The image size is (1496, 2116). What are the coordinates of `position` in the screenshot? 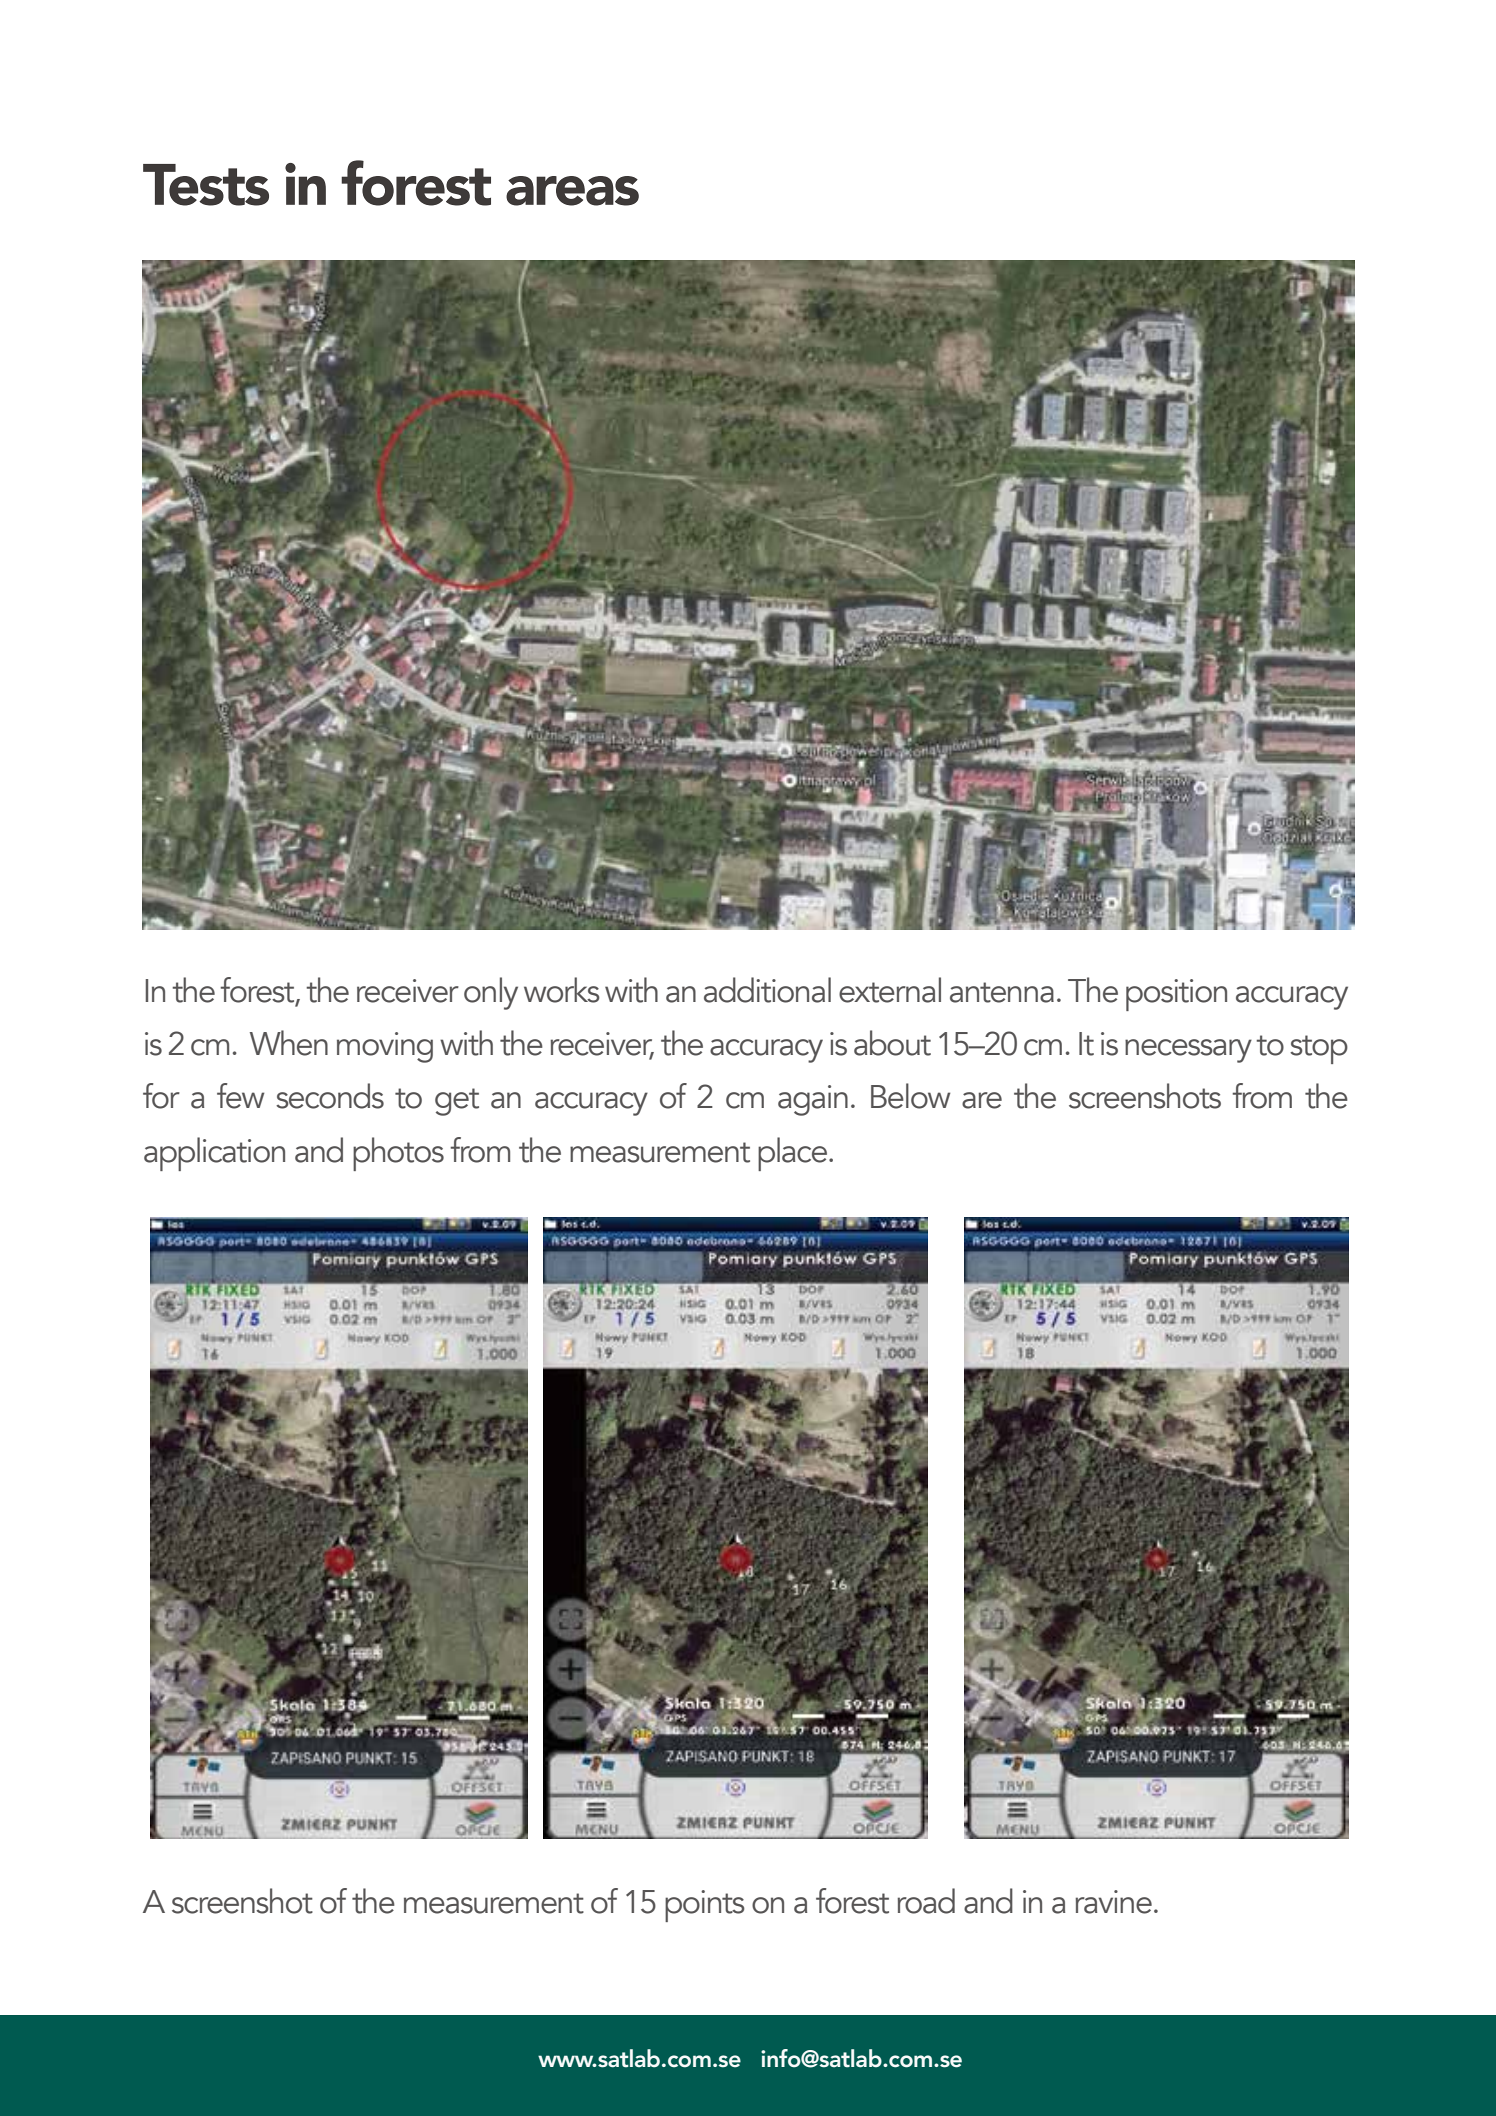 It's located at (1176, 995).
